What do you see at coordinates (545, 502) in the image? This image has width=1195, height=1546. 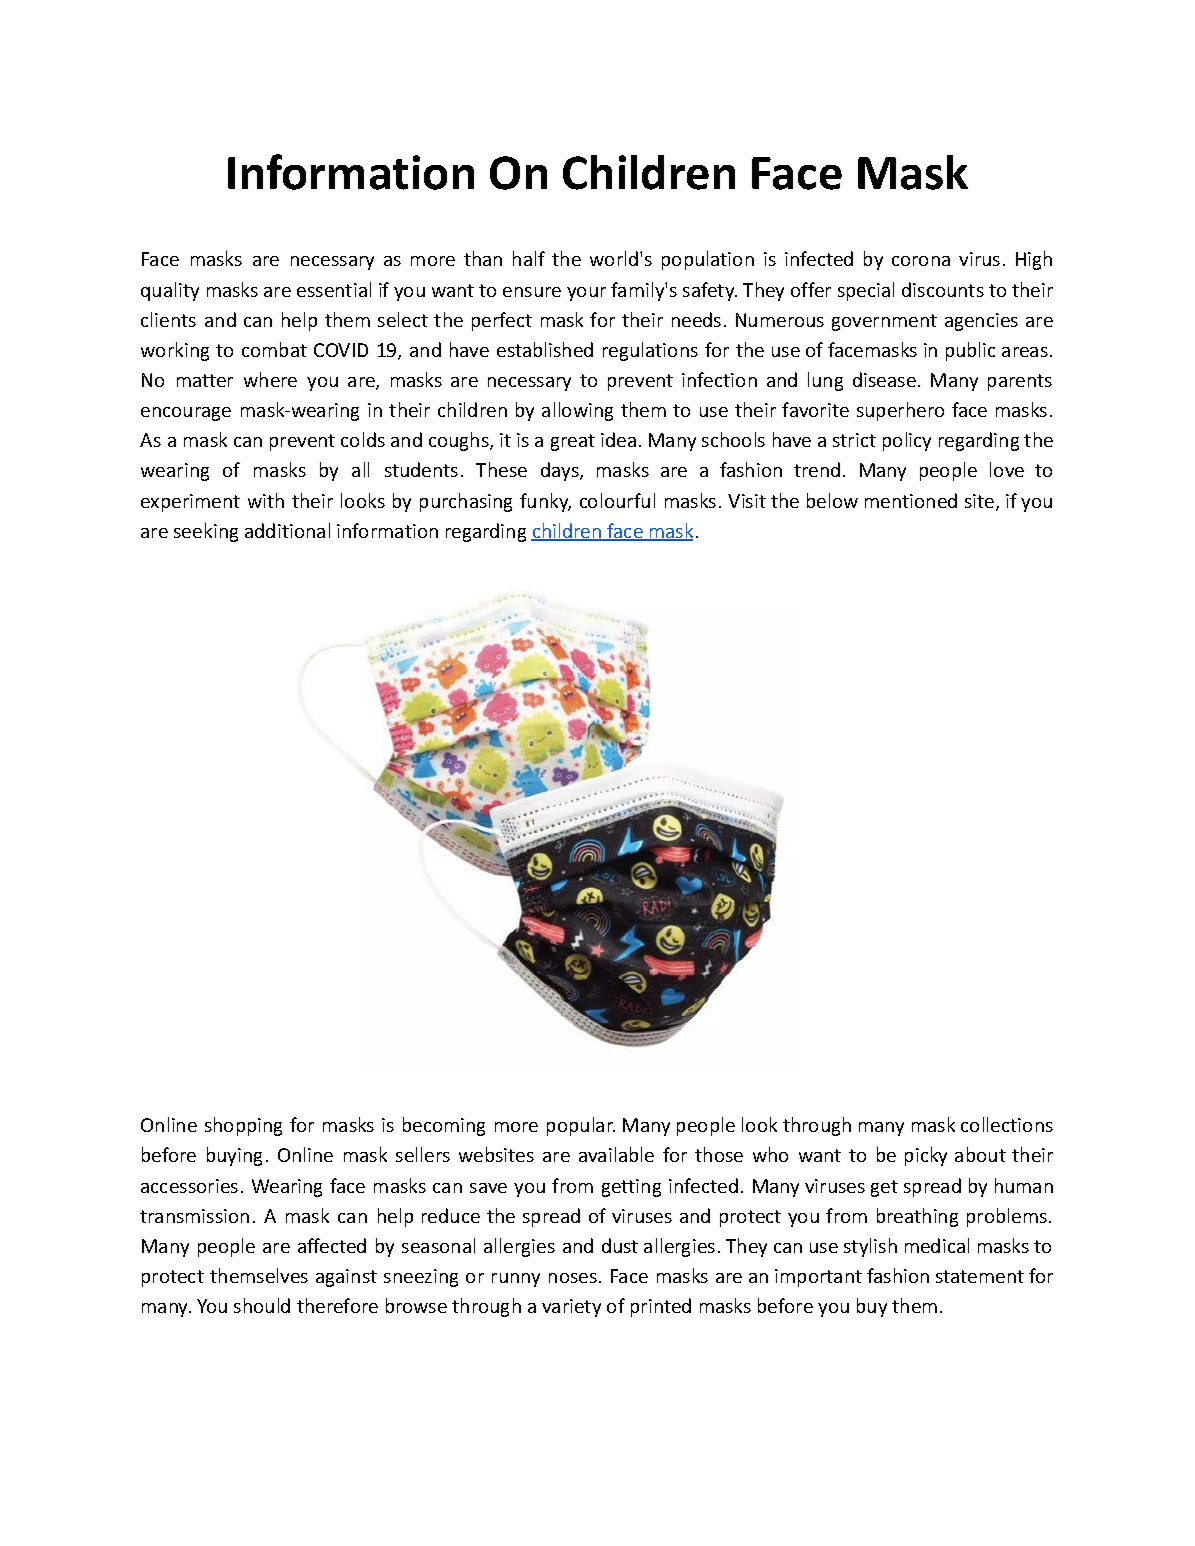 I see `funky` at bounding box center [545, 502].
